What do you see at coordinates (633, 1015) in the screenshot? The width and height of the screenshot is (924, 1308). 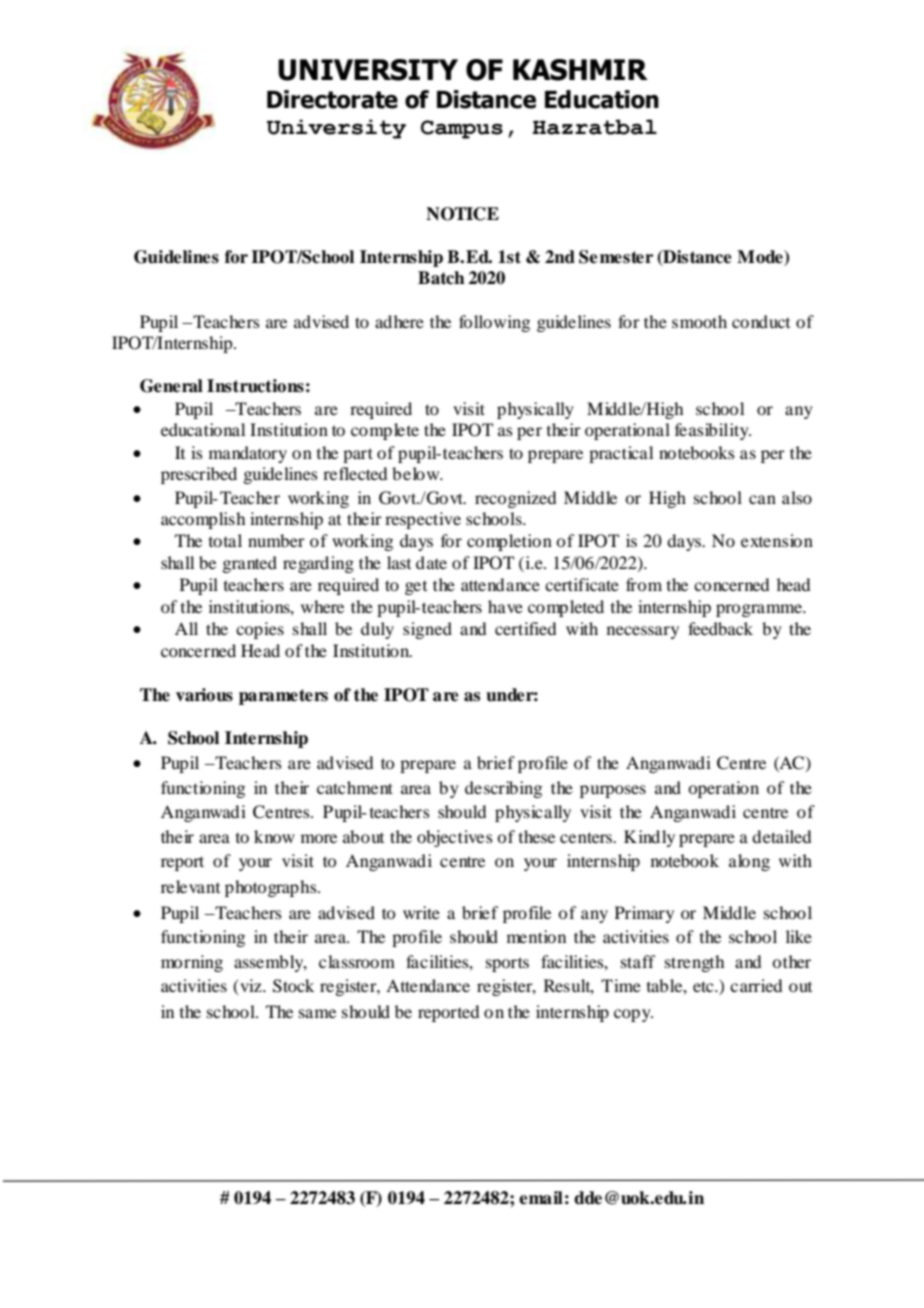 I see `copy` at bounding box center [633, 1015].
